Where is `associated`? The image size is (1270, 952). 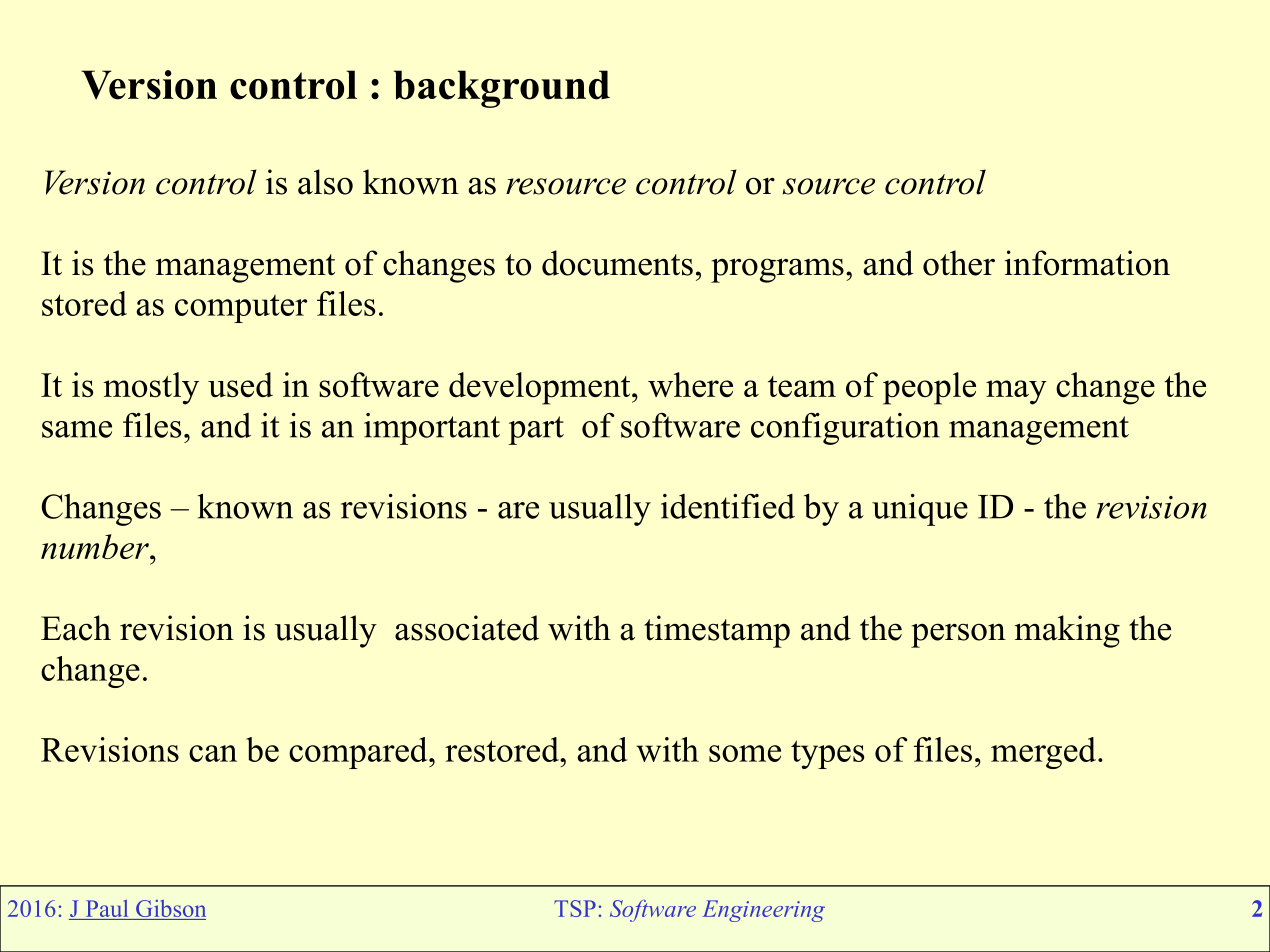 associated is located at coordinates (467, 628).
